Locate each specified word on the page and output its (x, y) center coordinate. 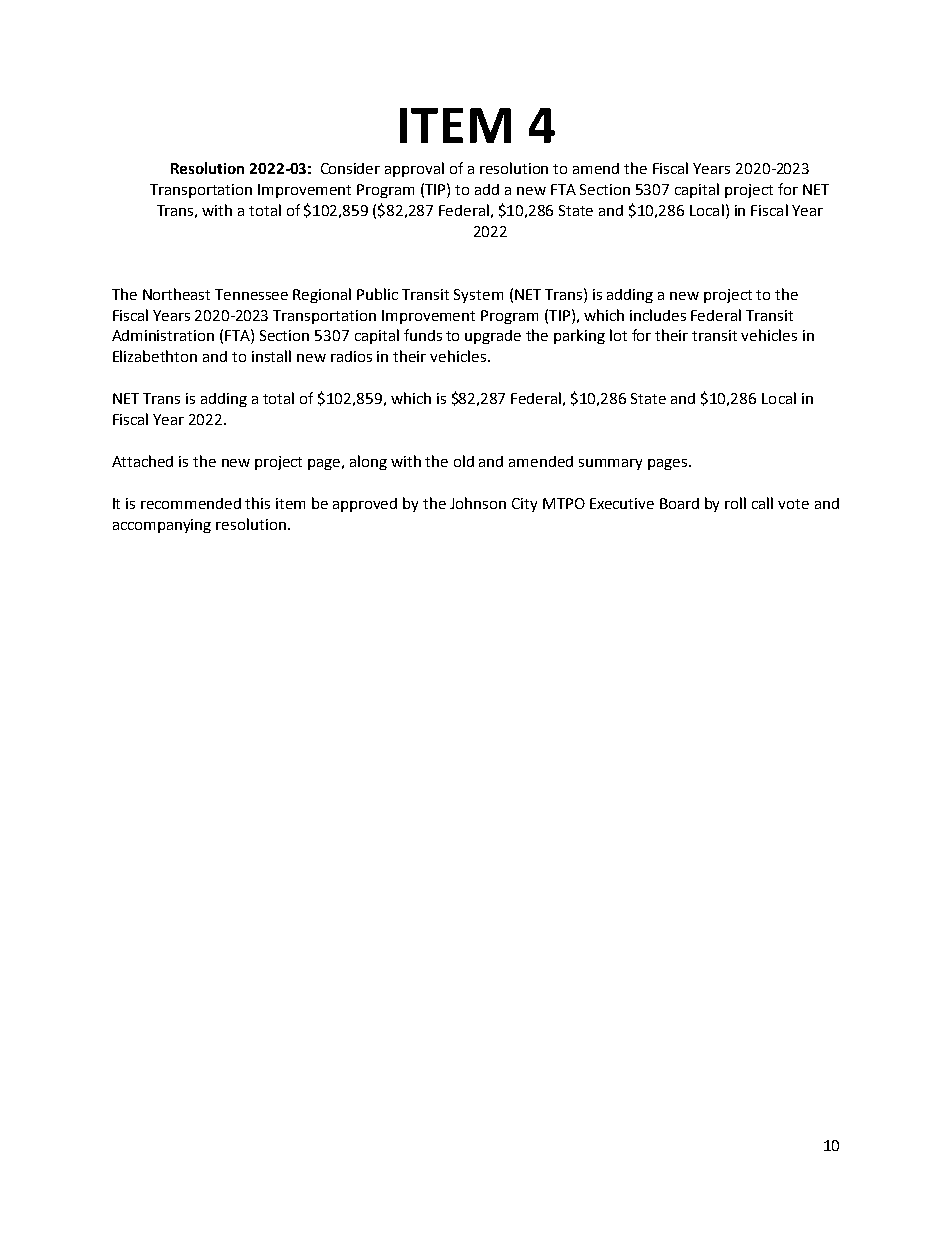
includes (658, 315)
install (271, 356)
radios (351, 356)
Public (377, 294)
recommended (191, 503)
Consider (350, 168)
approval (414, 169)
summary (610, 464)
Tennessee (251, 294)
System (478, 296)
